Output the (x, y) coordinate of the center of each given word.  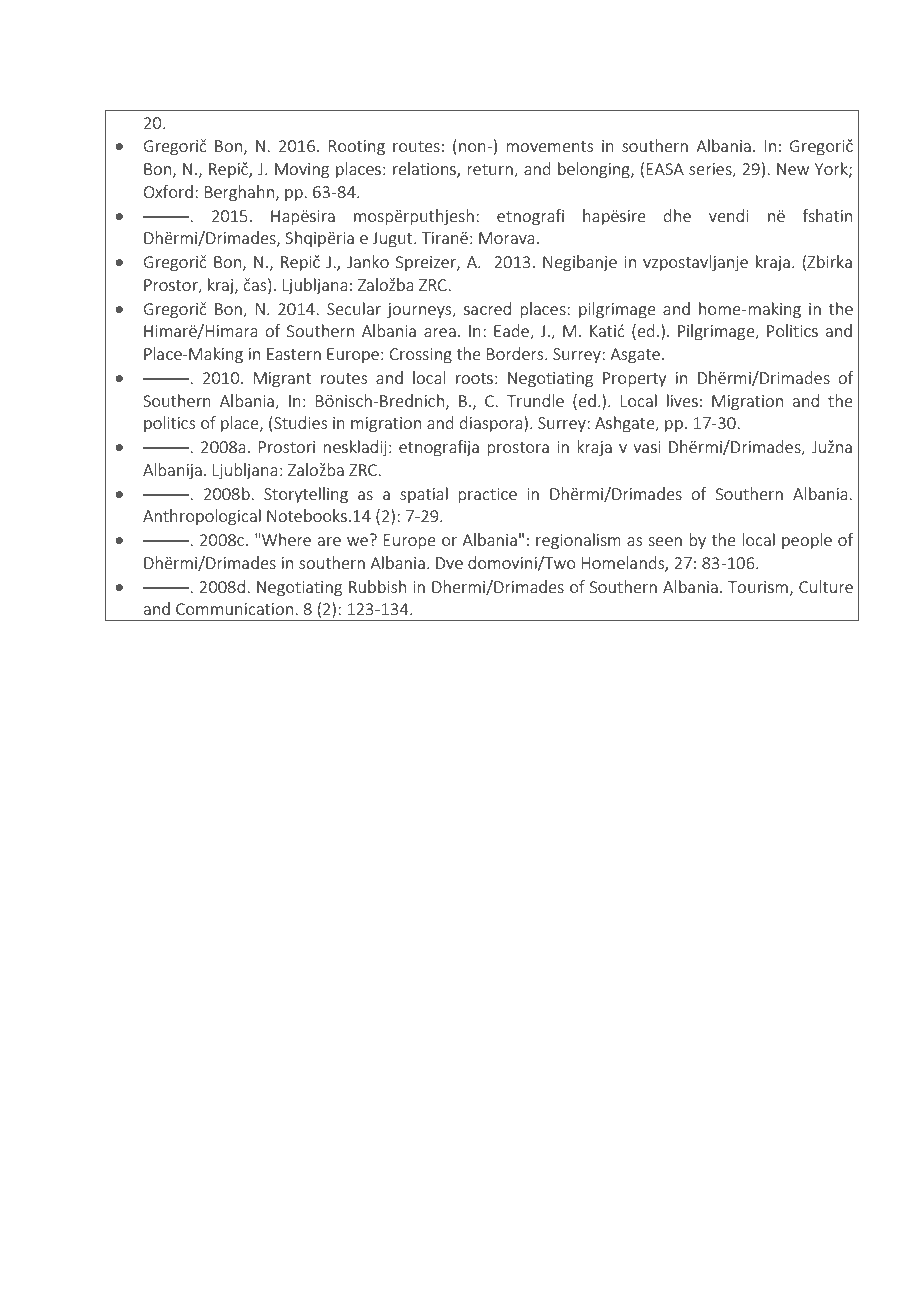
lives (682, 400)
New (793, 169)
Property (634, 379)
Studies (299, 424)
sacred (487, 308)
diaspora (491, 424)
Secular (354, 308)
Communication (234, 609)
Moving (302, 171)
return (491, 171)
